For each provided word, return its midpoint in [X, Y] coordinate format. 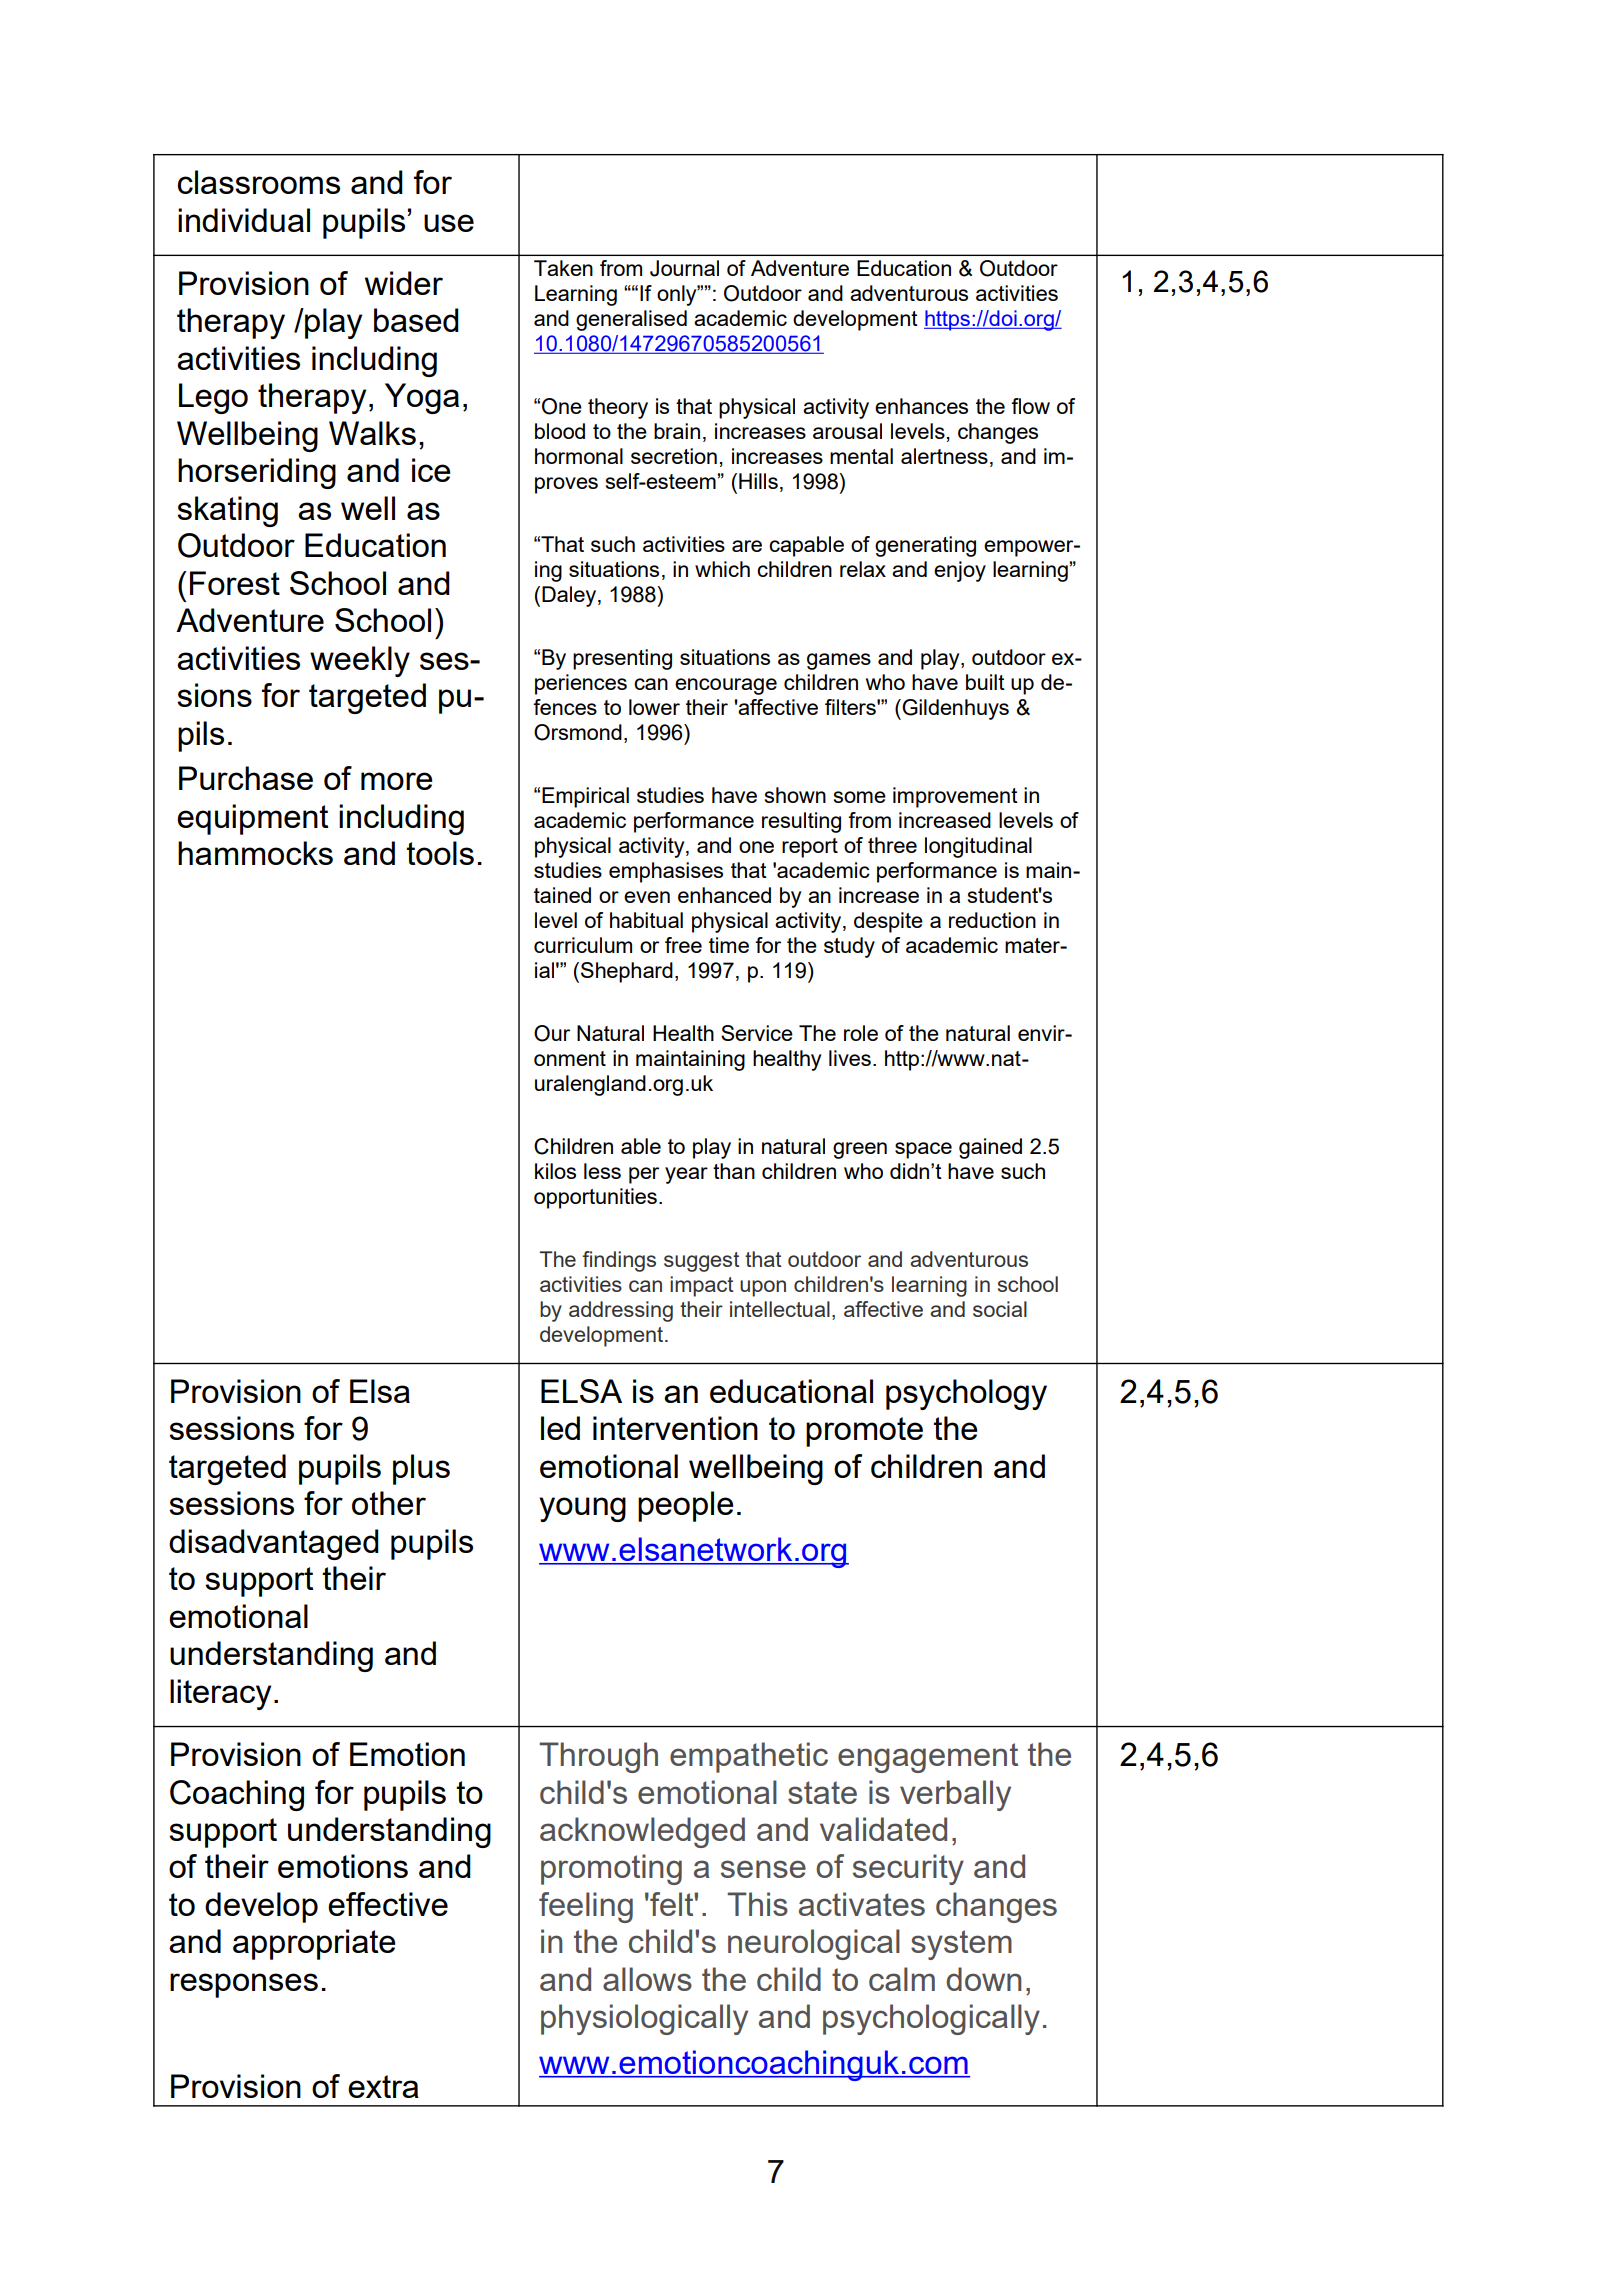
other [389, 1503]
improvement [955, 797]
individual [244, 220]
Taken [563, 268]
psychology [966, 1394]
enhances [921, 406]
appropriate [314, 1944]
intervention [675, 1428]
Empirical [585, 797]
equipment [252, 819]
